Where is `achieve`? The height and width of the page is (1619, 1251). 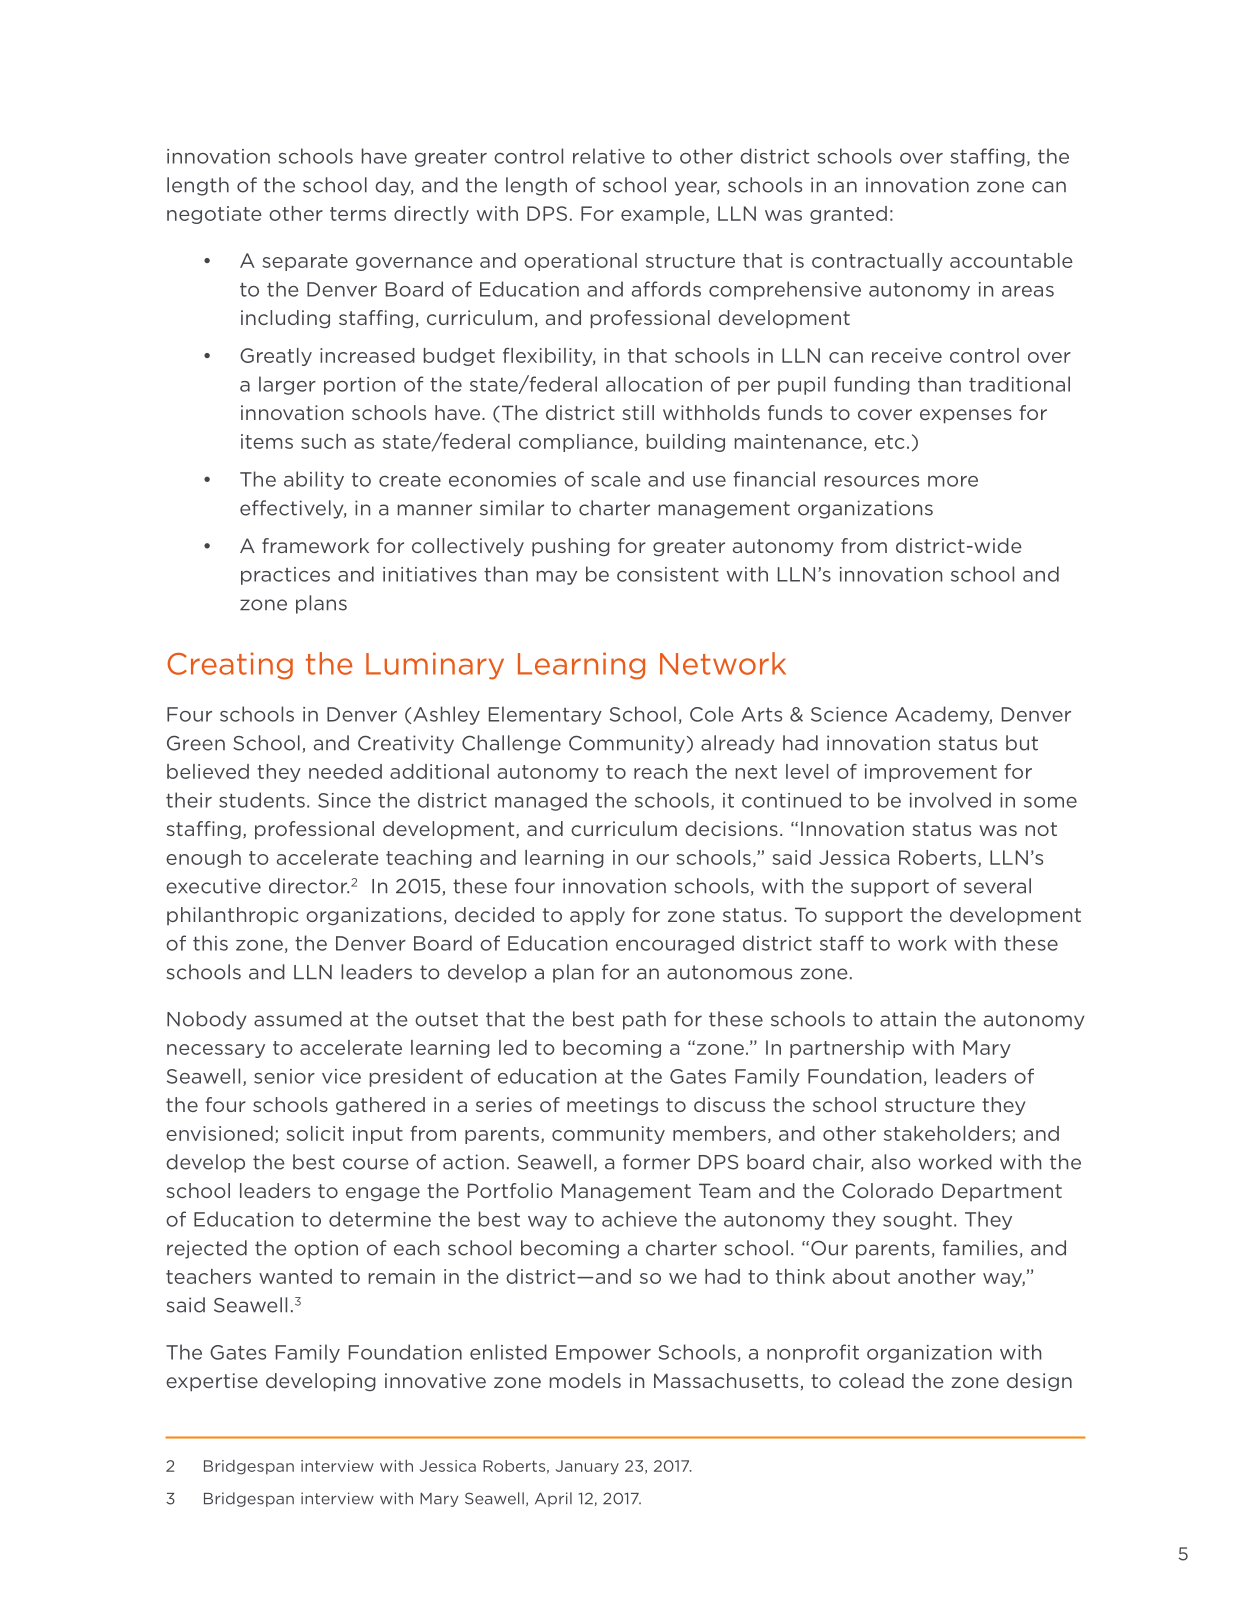
achieve is located at coordinates (639, 1219).
